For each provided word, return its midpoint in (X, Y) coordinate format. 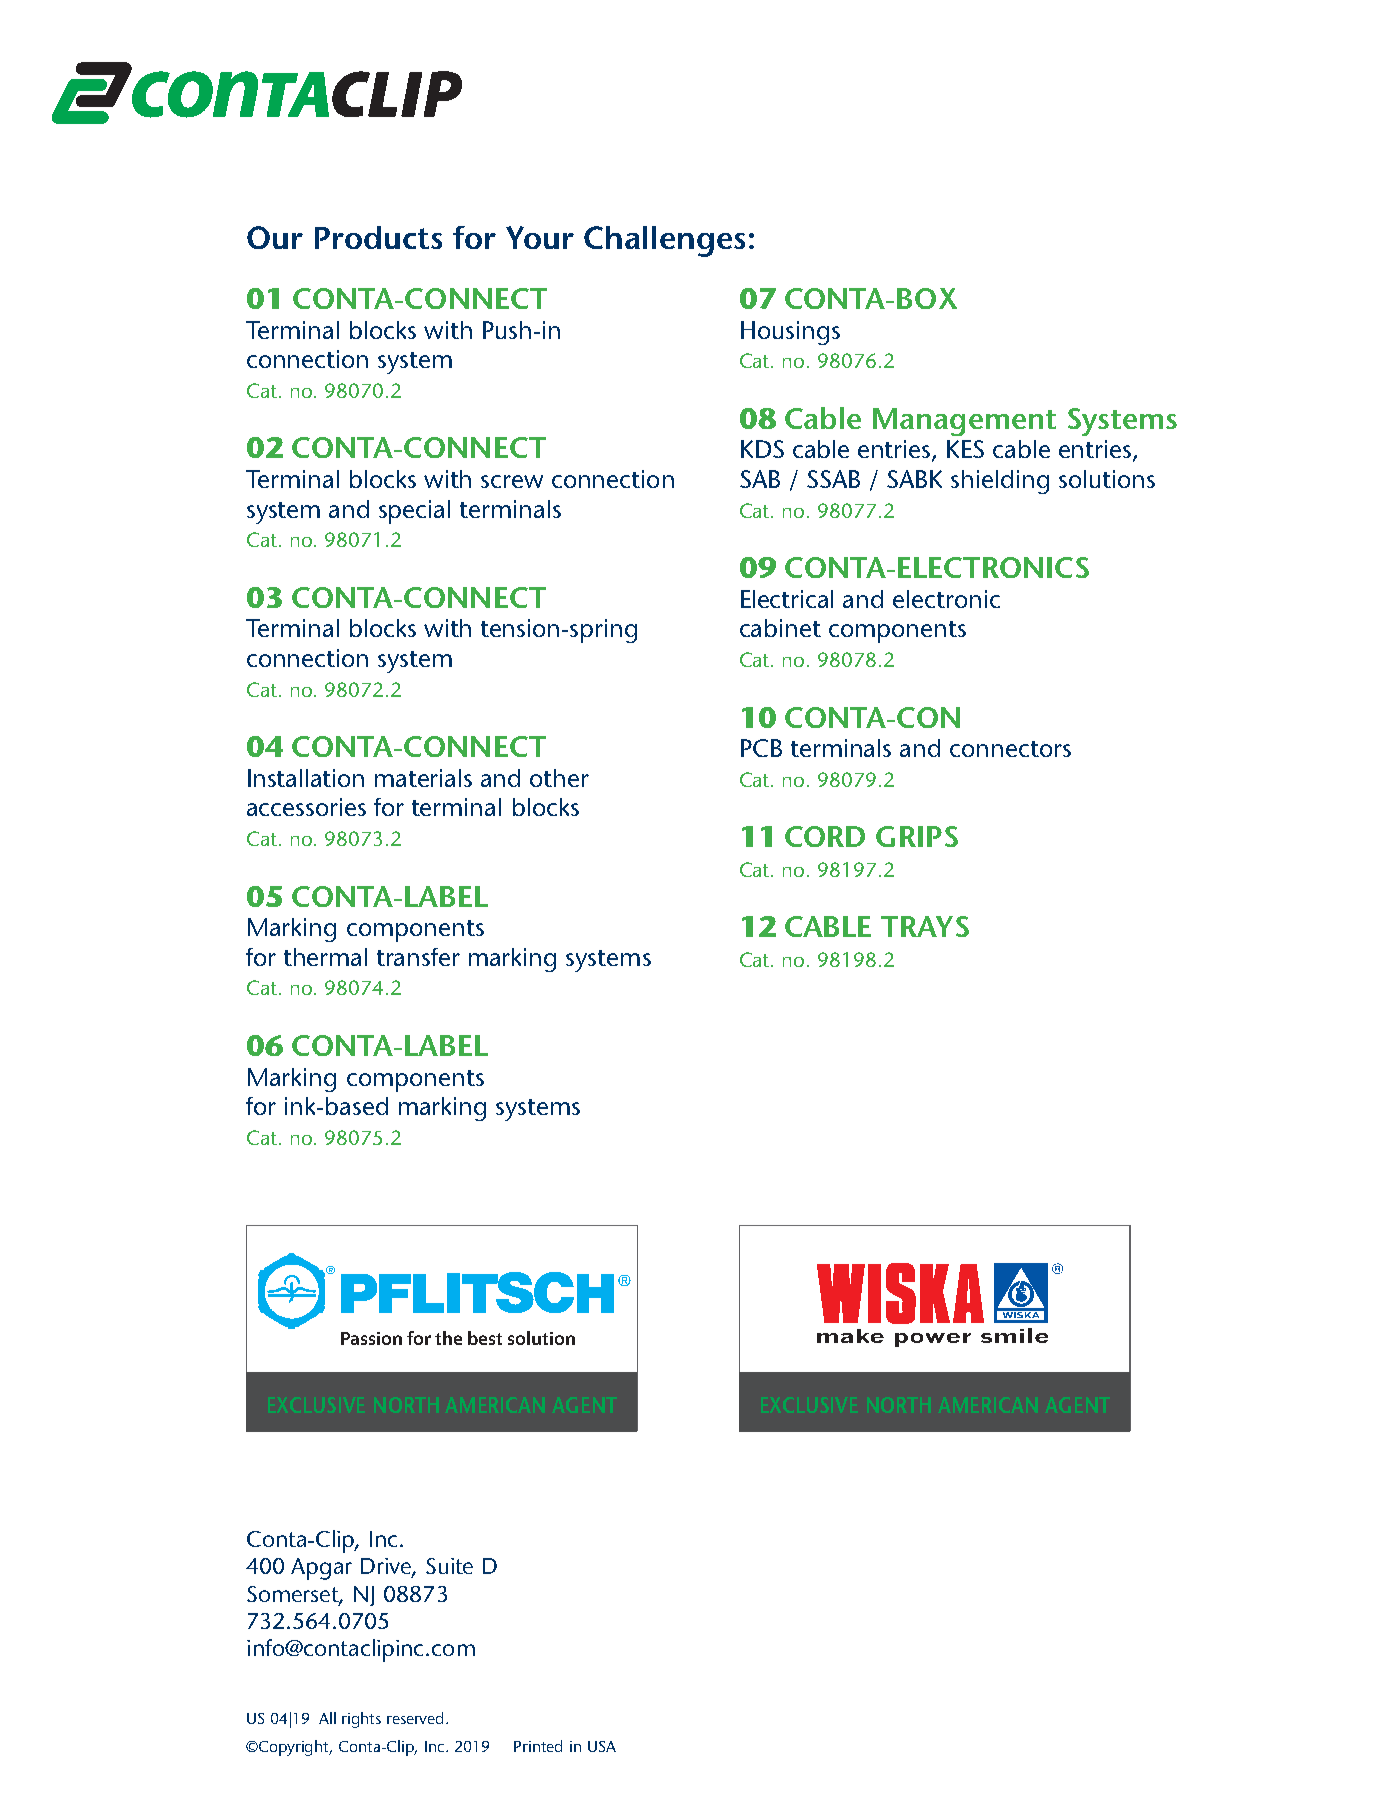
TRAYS (925, 926)
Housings (790, 333)
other (559, 778)
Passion (371, 1338)
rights (361, 1720)
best (485, 1338)
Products (378, 237)
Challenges (664, 241)
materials (423, 778)
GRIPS (917, 836)
